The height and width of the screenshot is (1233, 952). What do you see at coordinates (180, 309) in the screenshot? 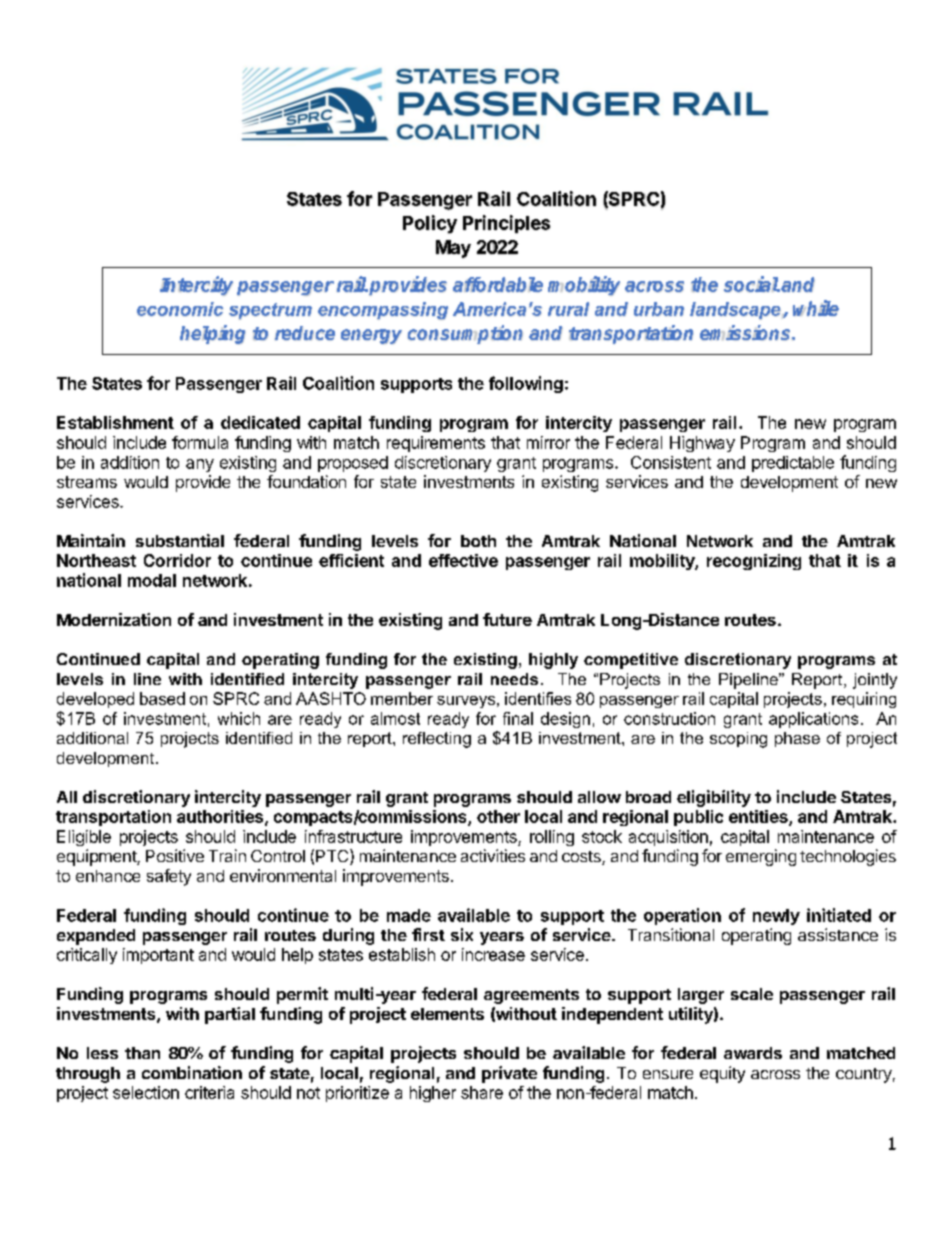
I see `economic` at bounding box center [180, 309].
